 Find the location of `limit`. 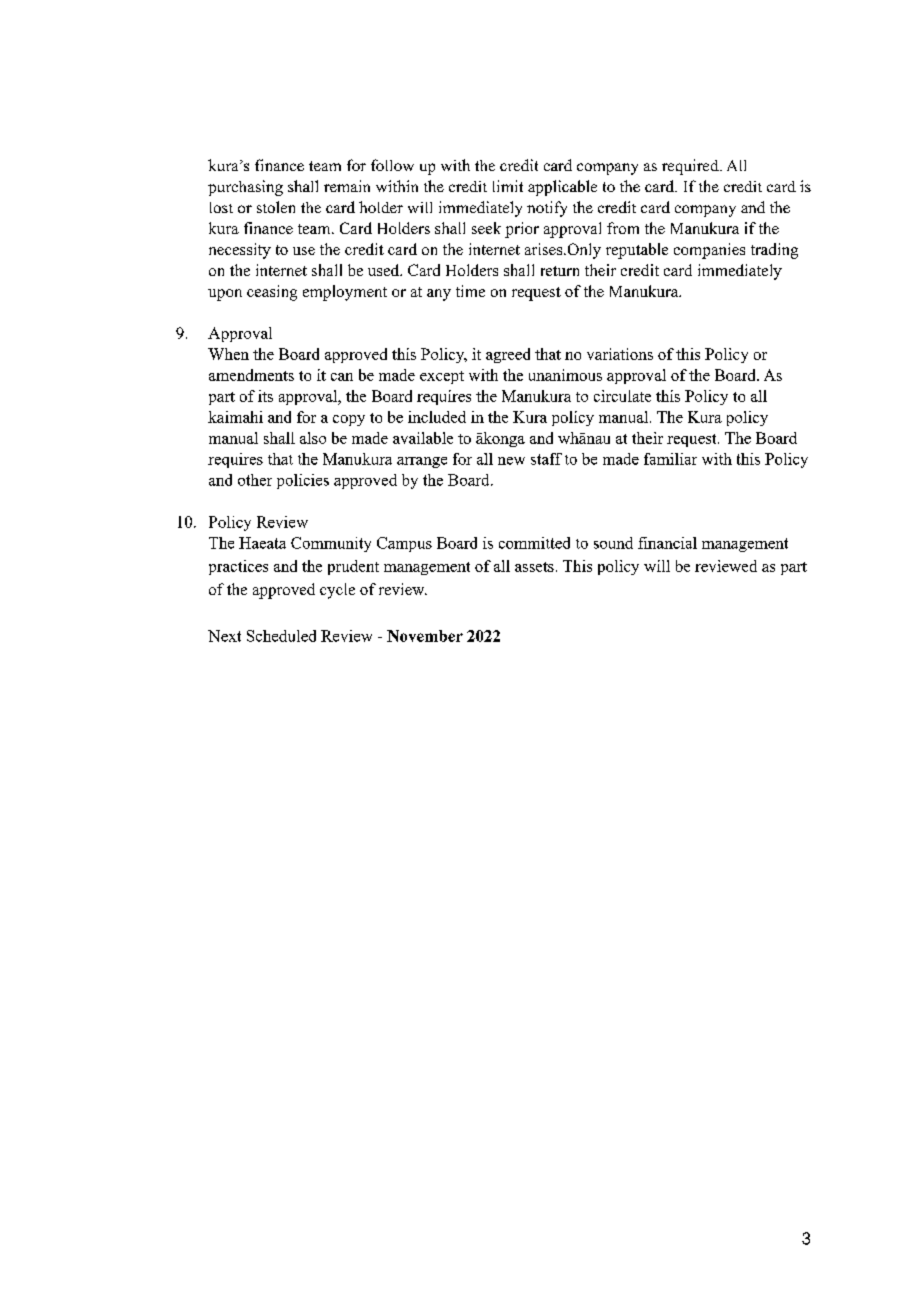

limit is located at coordinates (508, 186).
